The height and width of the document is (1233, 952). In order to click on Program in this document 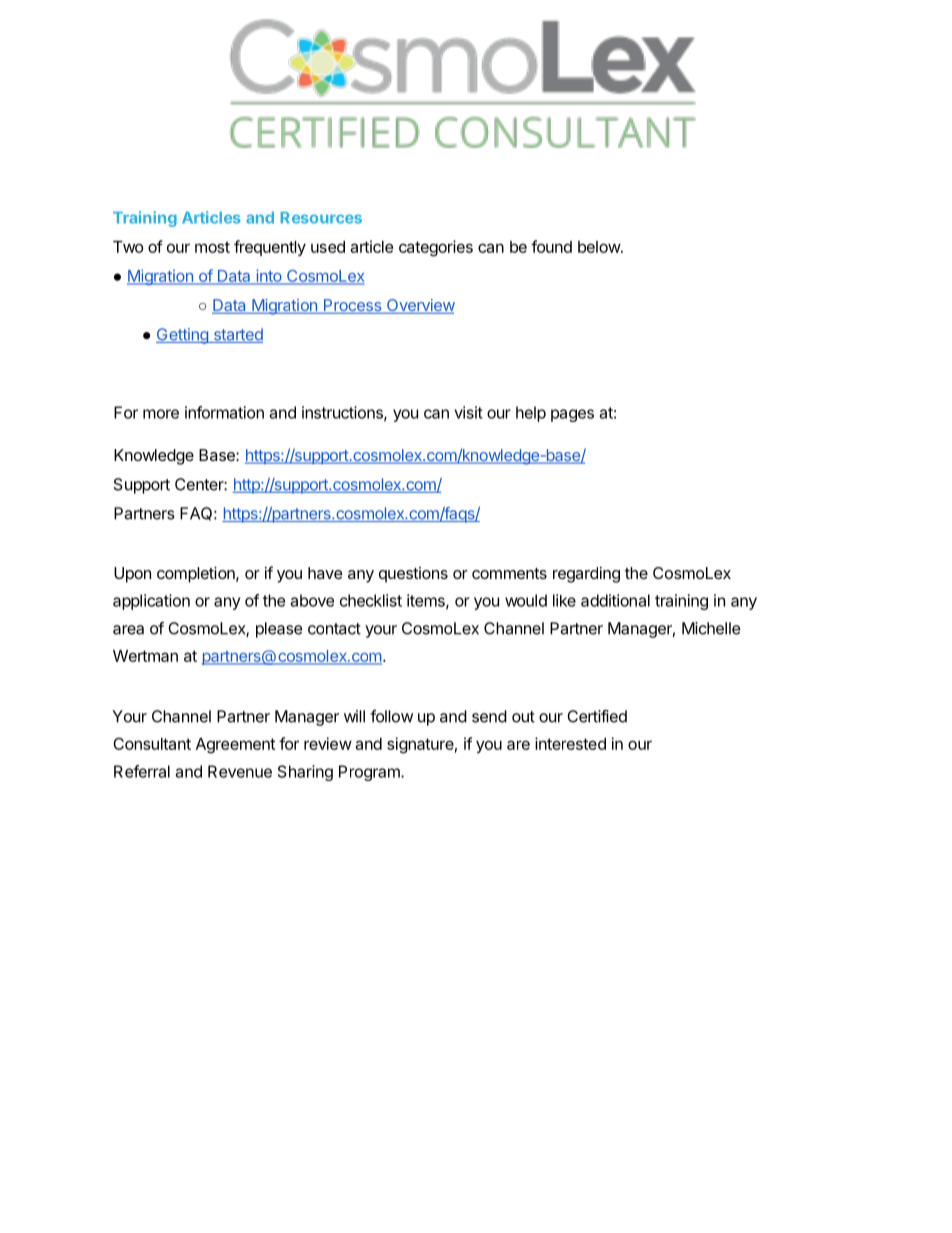, I will do `click(370, 773)`.
